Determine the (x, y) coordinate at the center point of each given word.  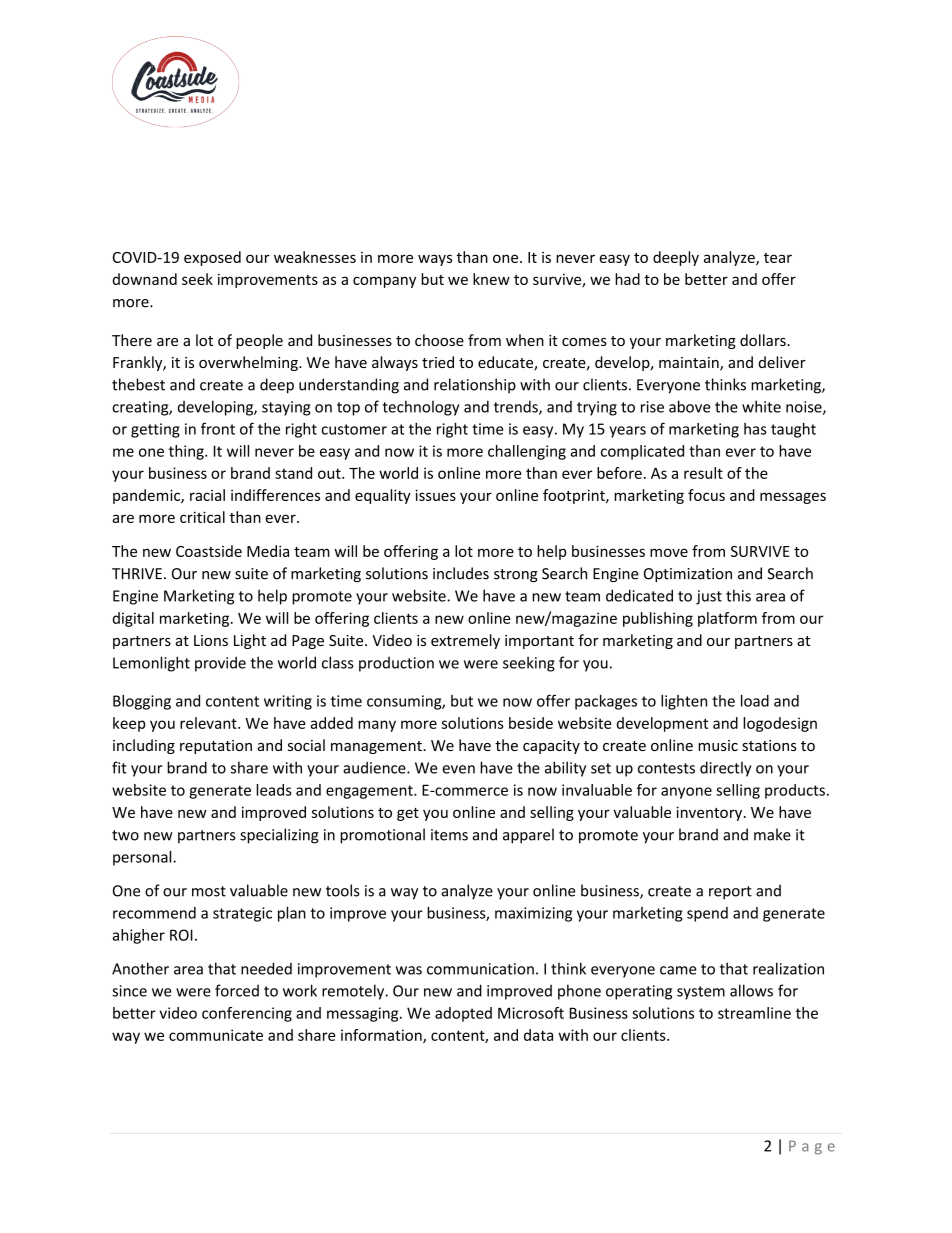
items (449, 835)
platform (727, 619)
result (703, 473)
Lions (211, 640)
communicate (216, 1035)
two (125, 835)
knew (491, 279)
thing (187, 452)
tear (778, 258)
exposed (212, 258)
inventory (710, 813)
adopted (463, 1014)
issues (435, 495)
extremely (465, 641)
